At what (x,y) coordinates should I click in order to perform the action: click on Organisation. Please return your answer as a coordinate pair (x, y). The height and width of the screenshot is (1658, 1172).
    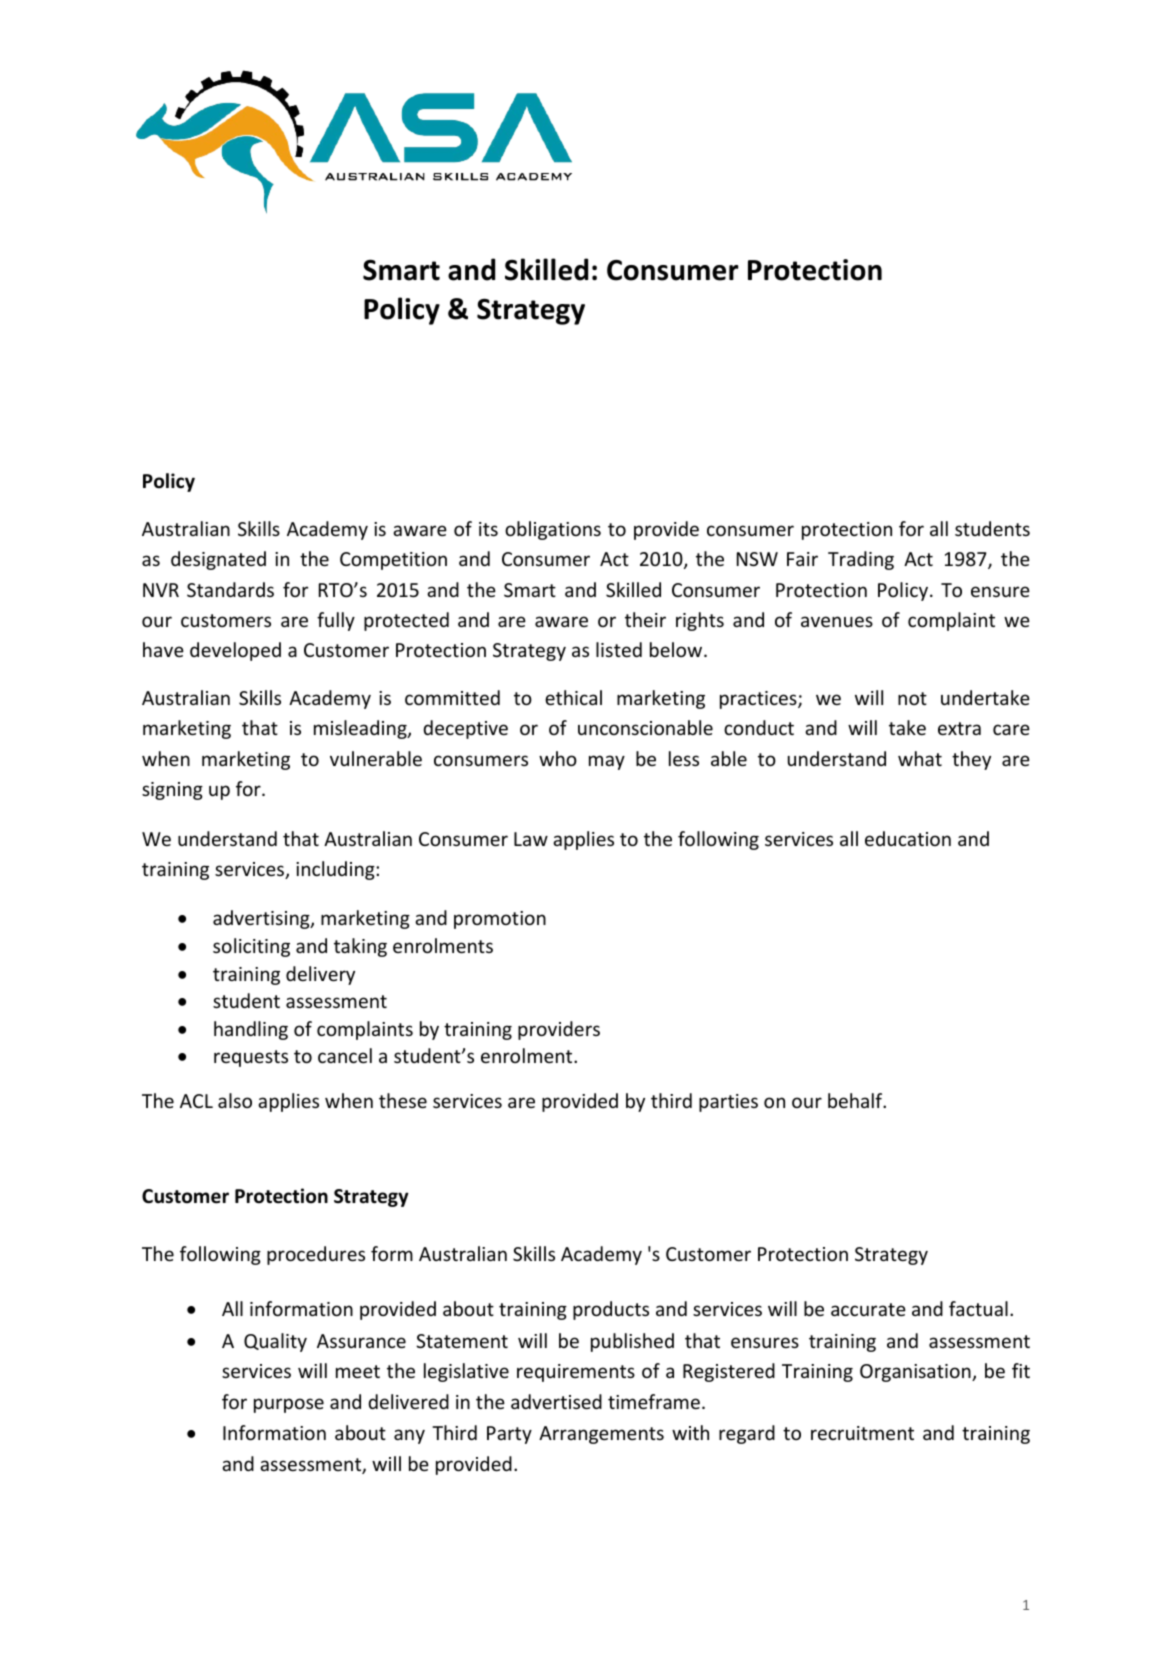
    Looking at the image, I should click on (916, 1373).
